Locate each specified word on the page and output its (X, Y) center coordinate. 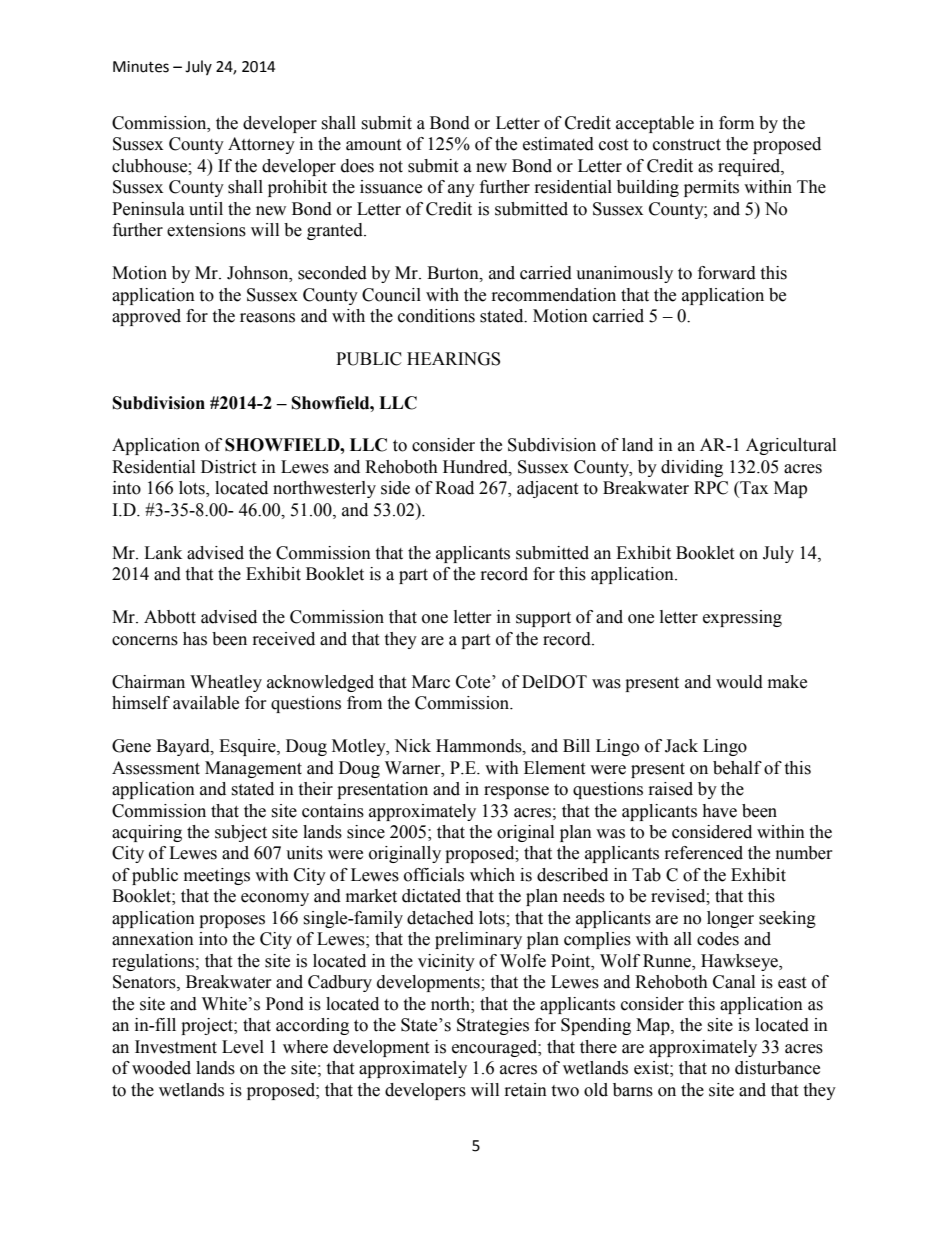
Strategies (493, 1026)
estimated (558, 144)
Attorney (261, 145)
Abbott (170, 617)
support (543, 619)
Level (243, 1047)
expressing (742, 618)
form (736, 123)
